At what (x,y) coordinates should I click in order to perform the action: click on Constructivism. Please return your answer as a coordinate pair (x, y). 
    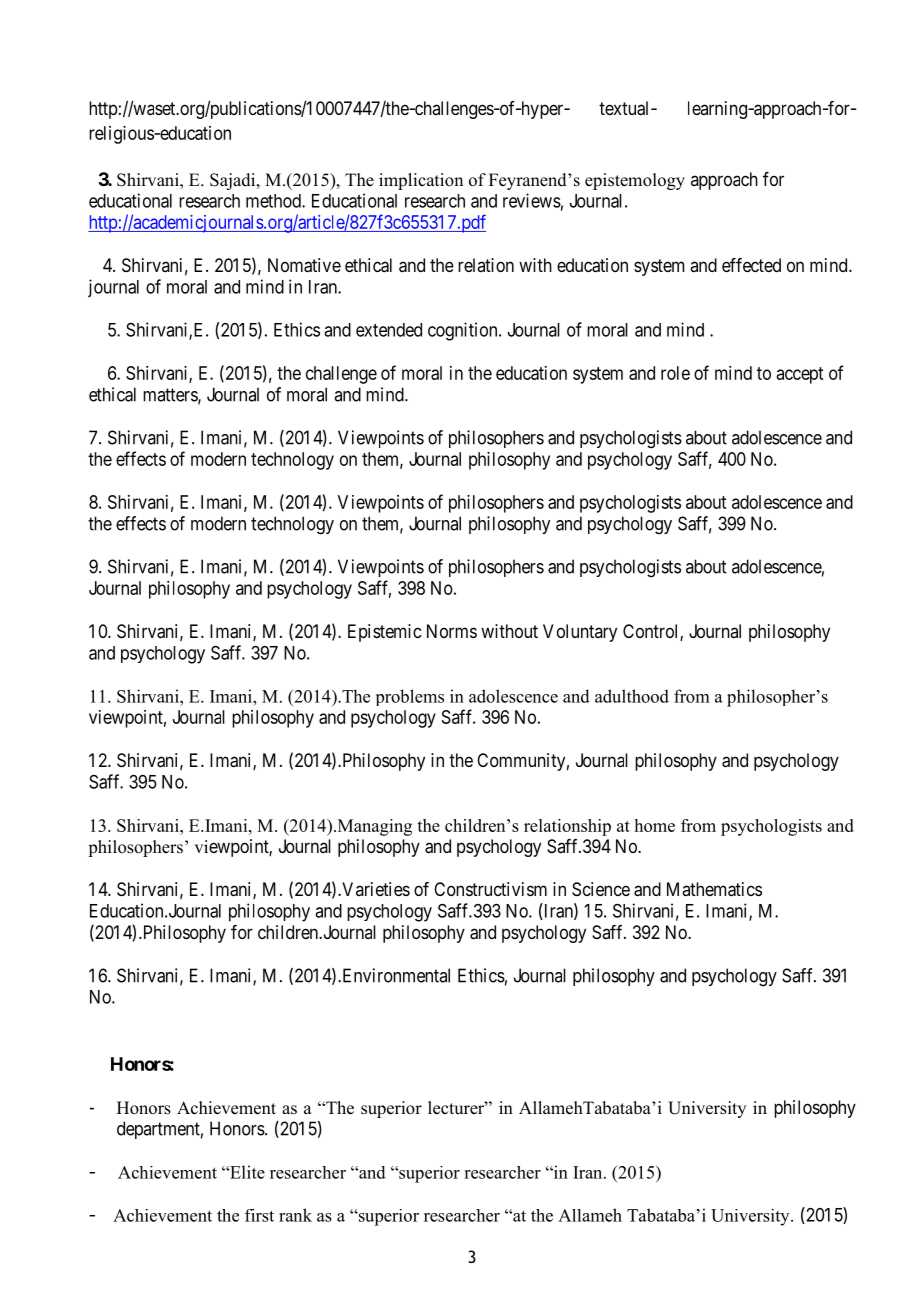
    Looking at the image, I should click on (490, 889).
